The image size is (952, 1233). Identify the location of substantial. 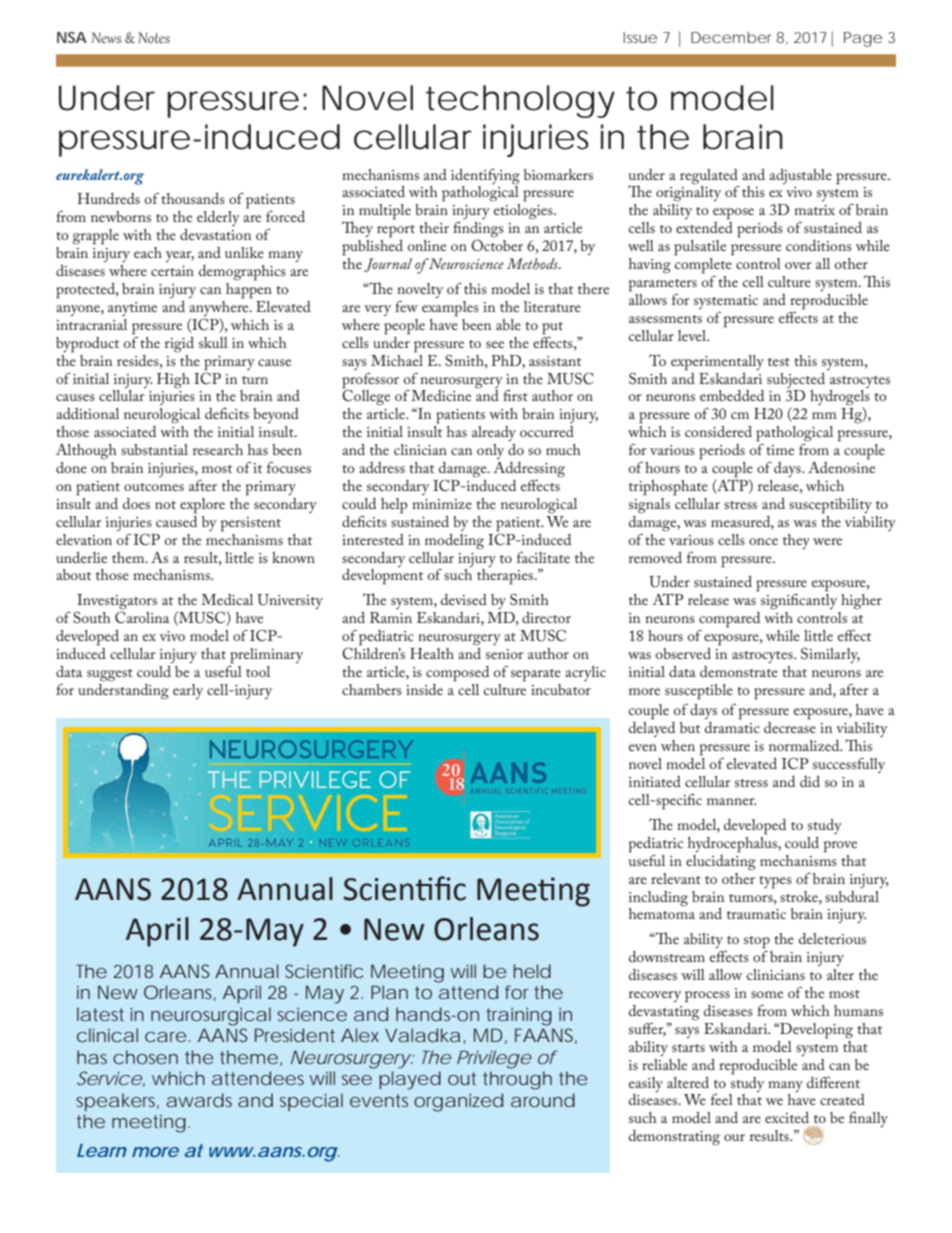
(154, 449).
